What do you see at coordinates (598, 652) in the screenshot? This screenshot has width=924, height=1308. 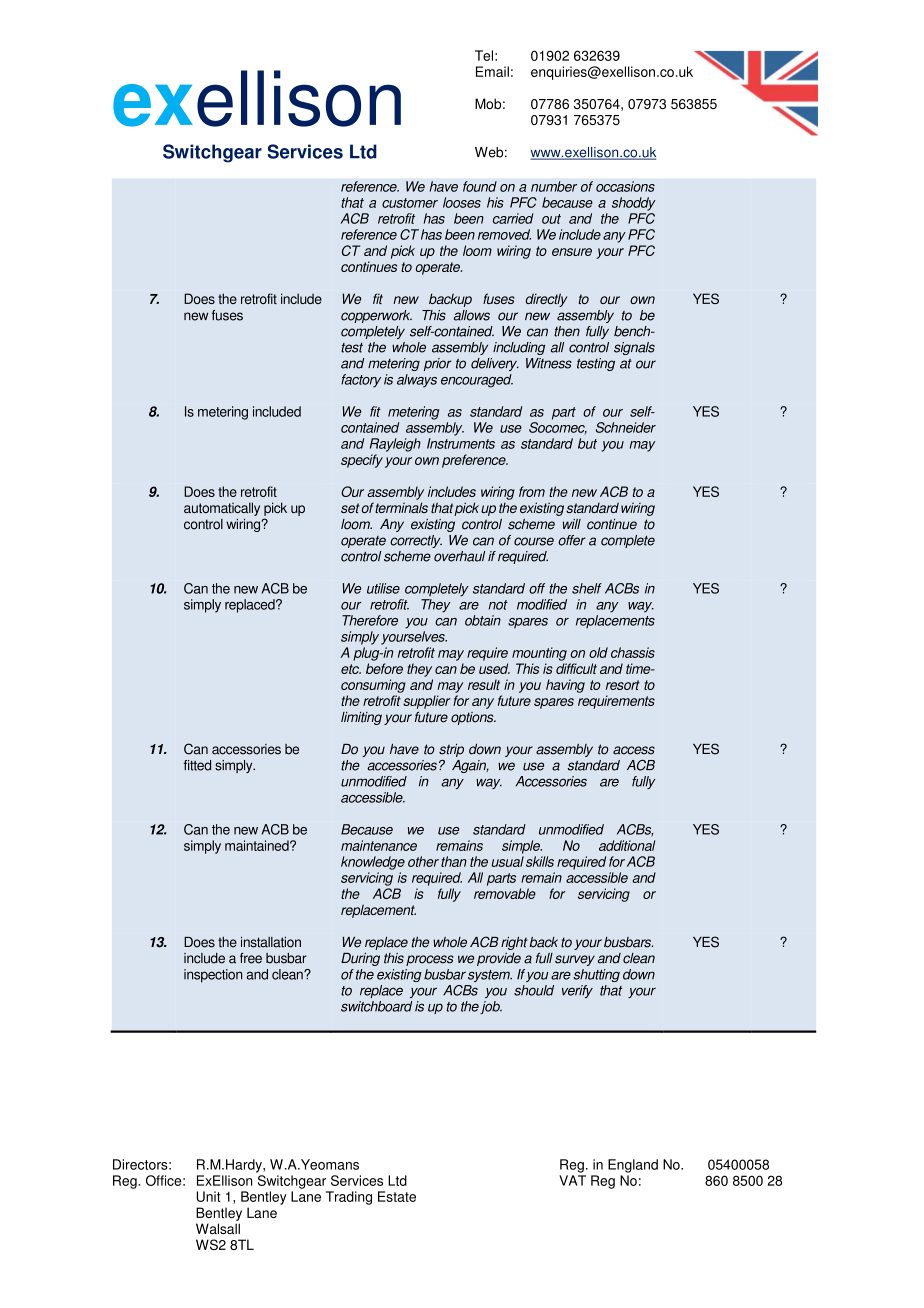 I see `old` at bounding box center [598, 652].
